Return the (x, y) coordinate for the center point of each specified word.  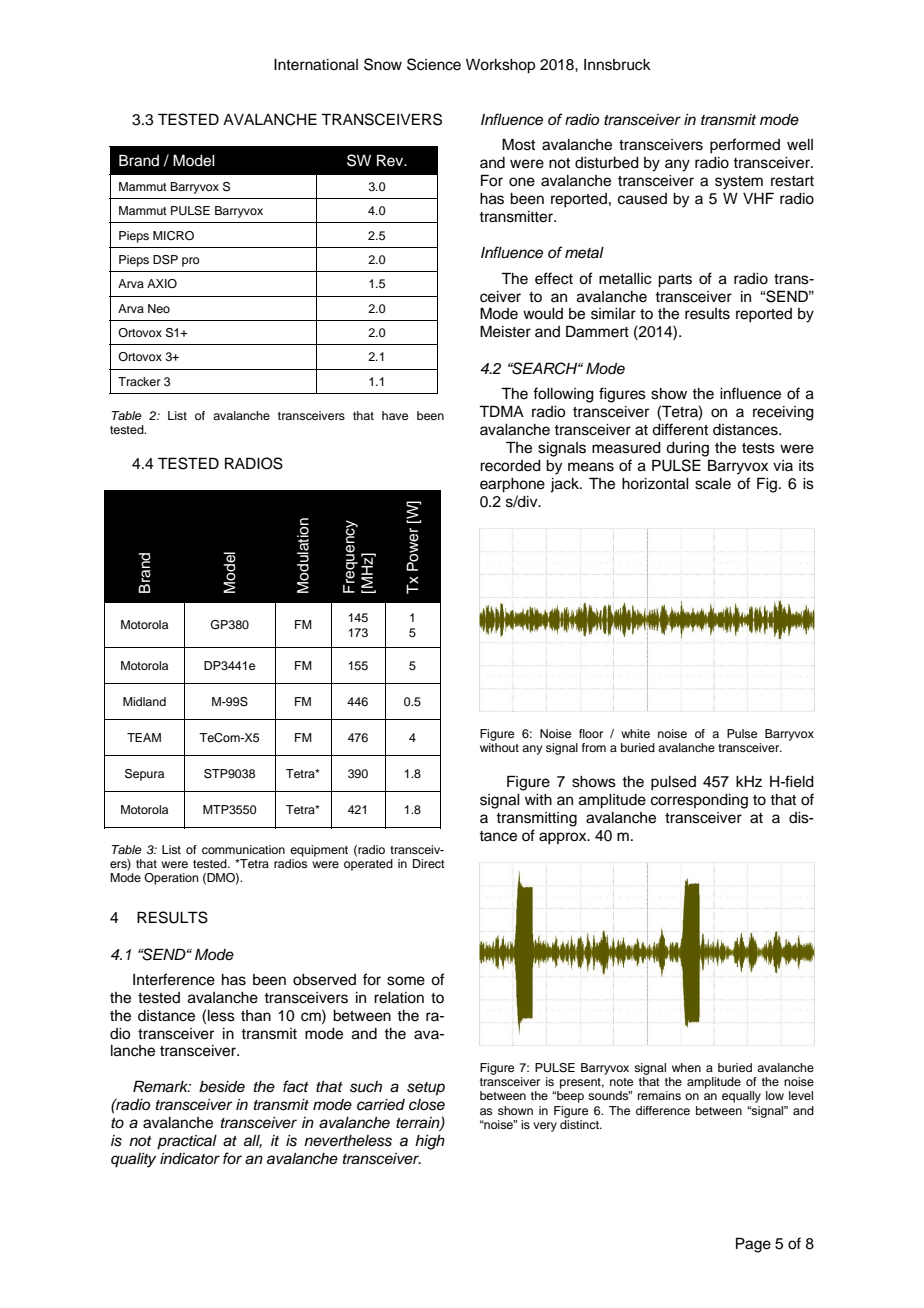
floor (591, 733)
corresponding (699, 801)
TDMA (501, 411)
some (406, 981)
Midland (144, 701)
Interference (174, 979)
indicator (190, 1159)
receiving (783, 413)
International (316, 65)
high (430, 1142)
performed (745, 146)
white (635, 733)
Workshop (500, 66)
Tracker (139, 381)
